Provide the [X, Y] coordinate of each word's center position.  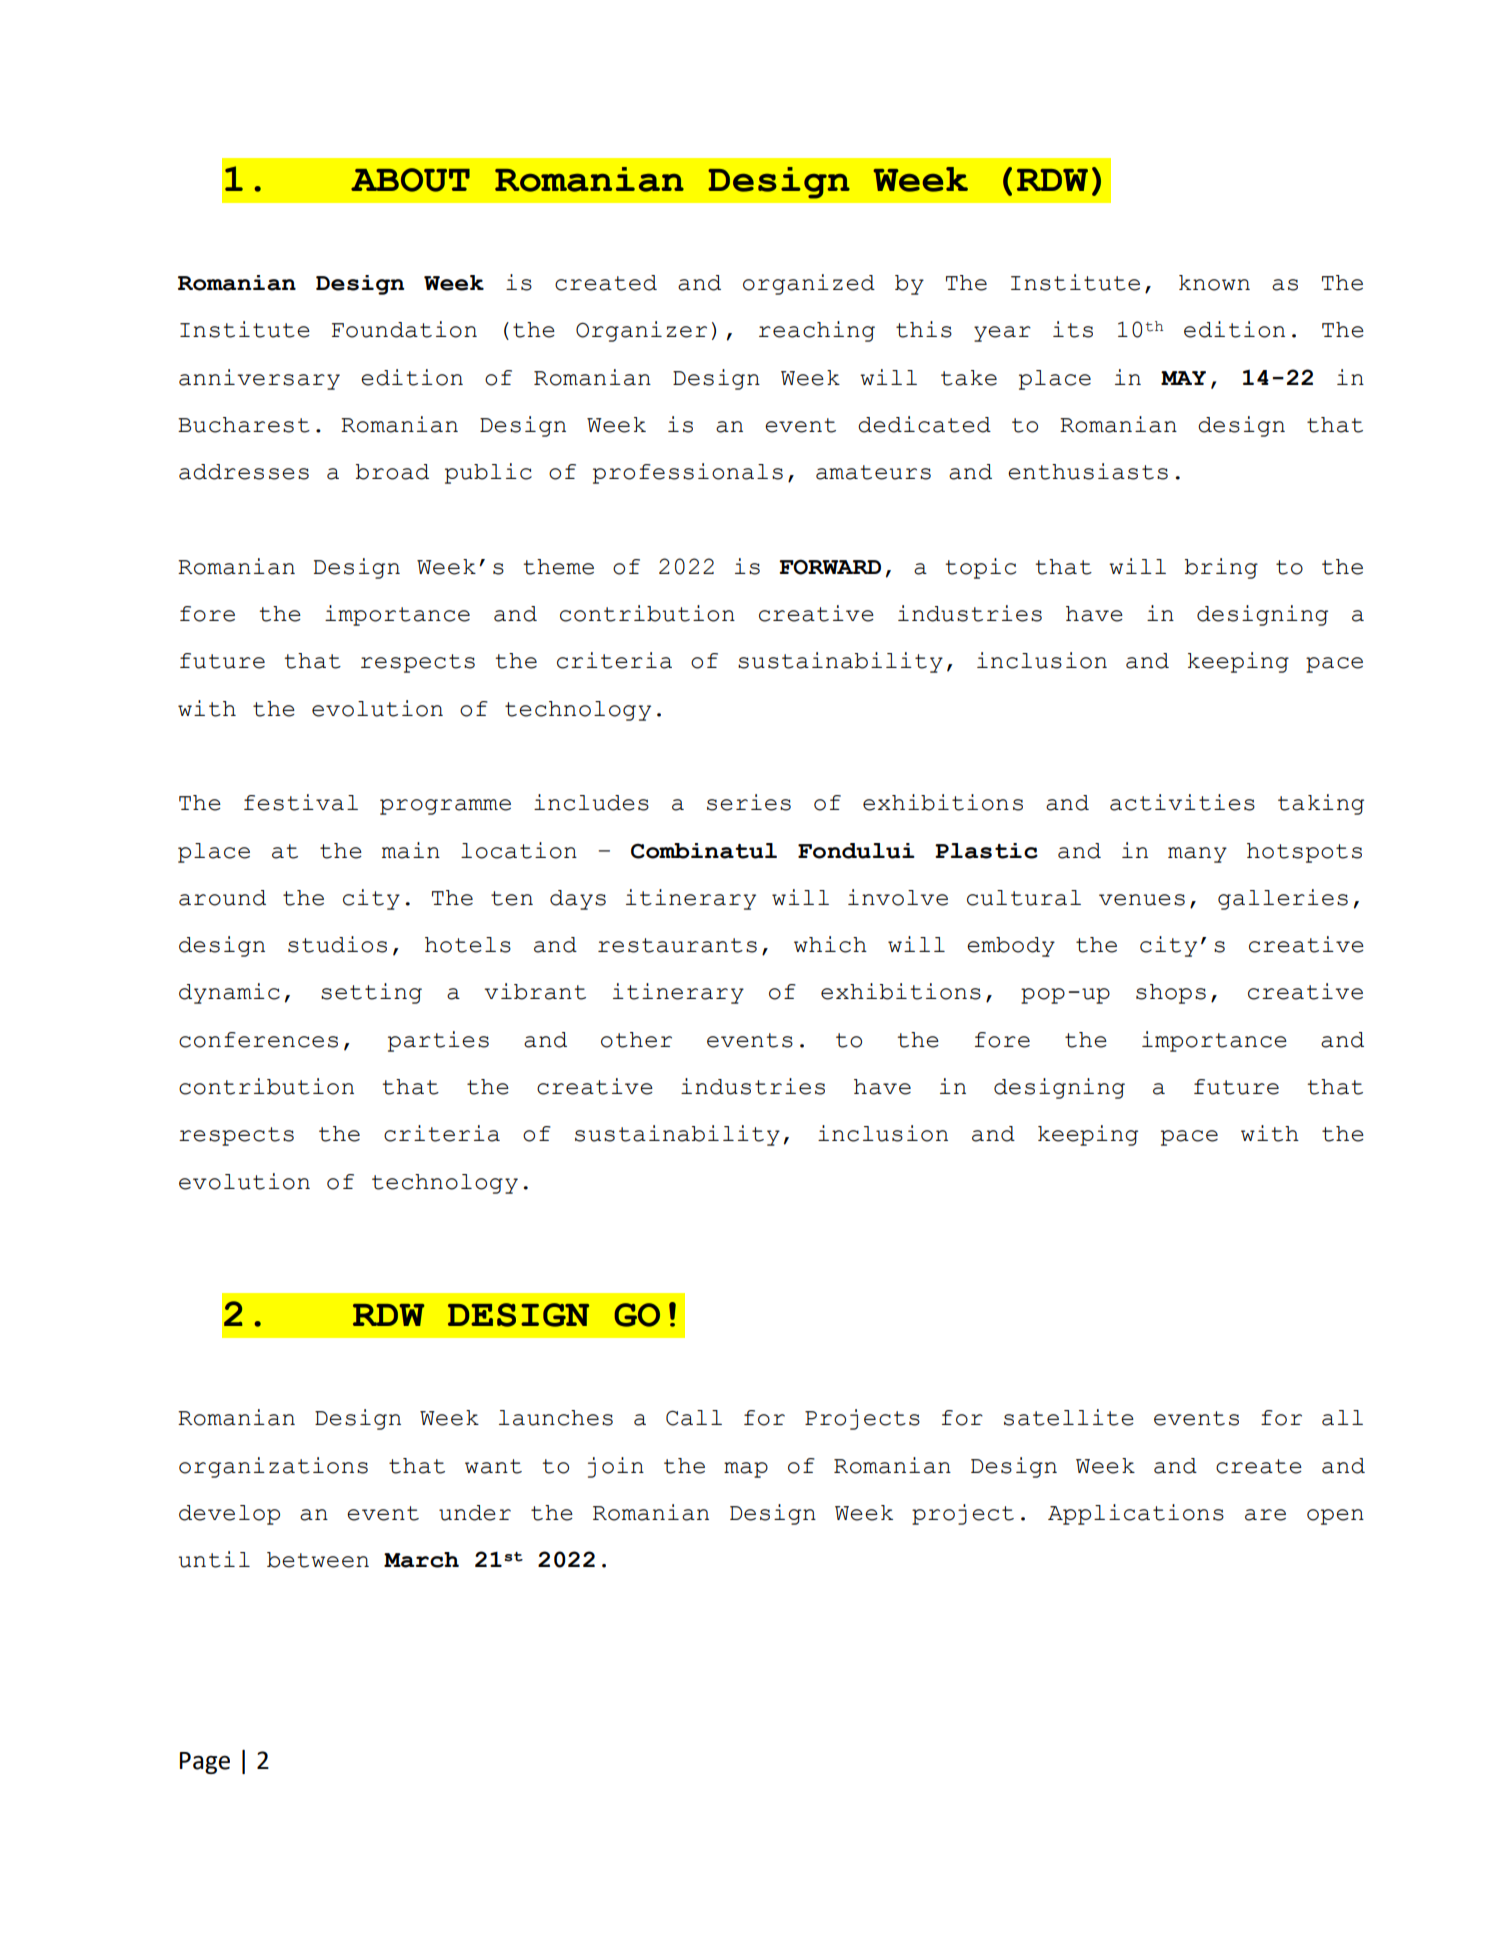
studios [337, 944]
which [830, 944]
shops [1171, 994]
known [1214, 283]
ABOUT [410, 180]
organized [809, 284]
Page [205, 1763]
